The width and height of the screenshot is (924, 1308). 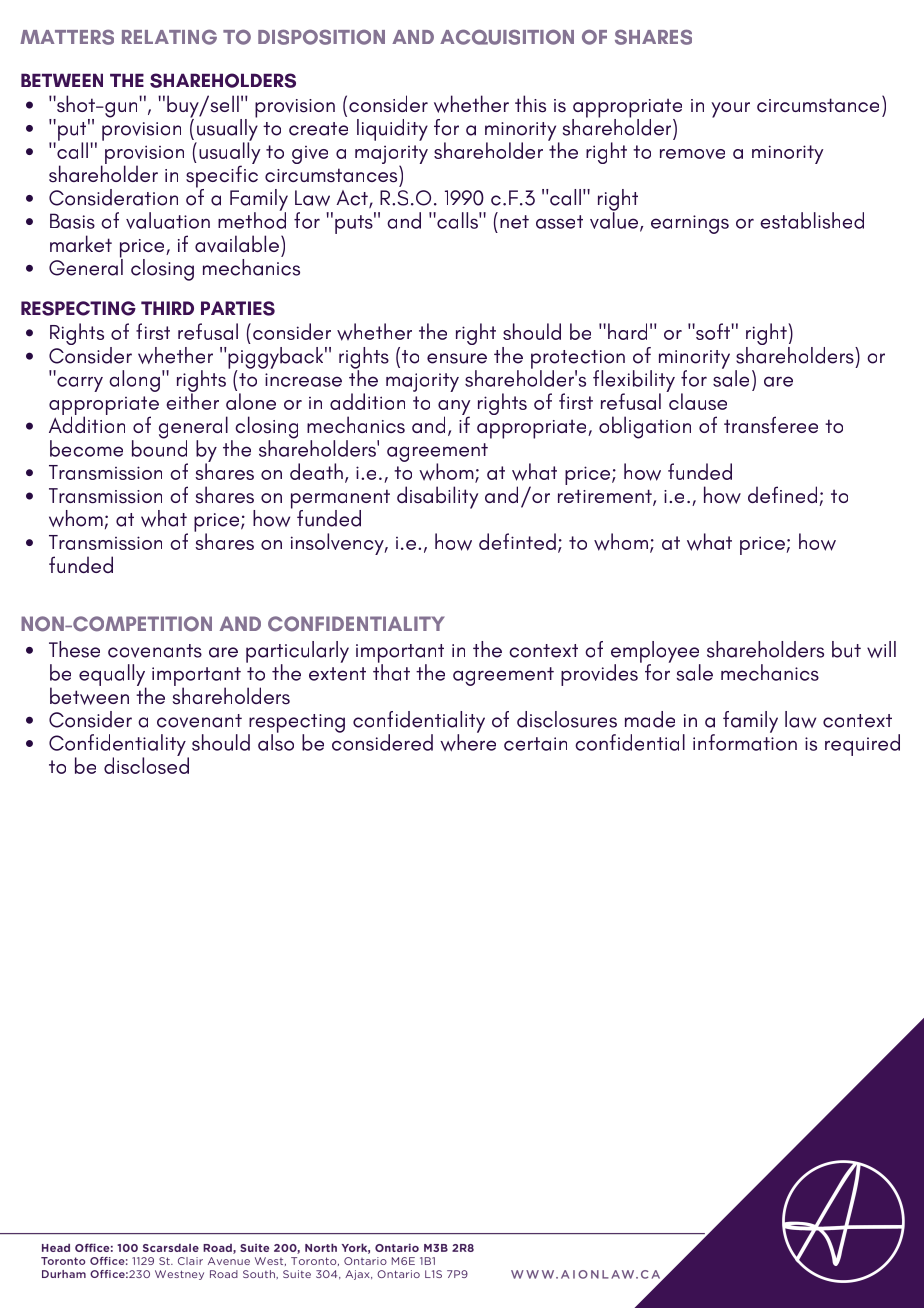 What do you see at coordinates (514, 222) in the screenshot?
I see `net` at bounding box center [514, 222].
